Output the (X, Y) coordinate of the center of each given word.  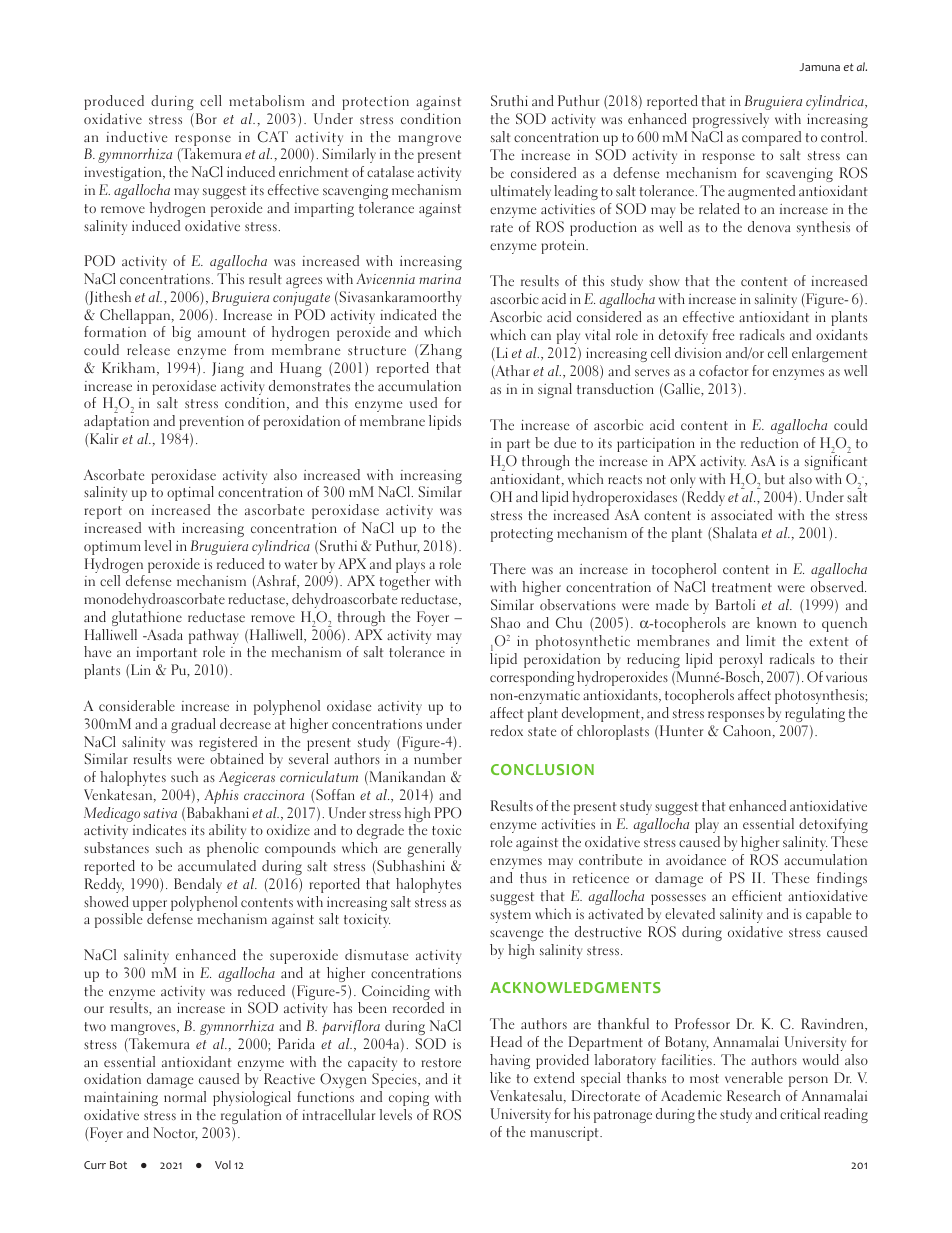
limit (760, 640)
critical (800, 1113)
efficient (757, 895)
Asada (164, 634)
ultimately (521, 192)
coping (409, 1099)
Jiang (228, 369)
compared (771, 138)
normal (185, 1096)
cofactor (723, 370)
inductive (137, 136)
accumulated (217, 865)
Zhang (441, 351)
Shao (505, 622)
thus (533, 877)
